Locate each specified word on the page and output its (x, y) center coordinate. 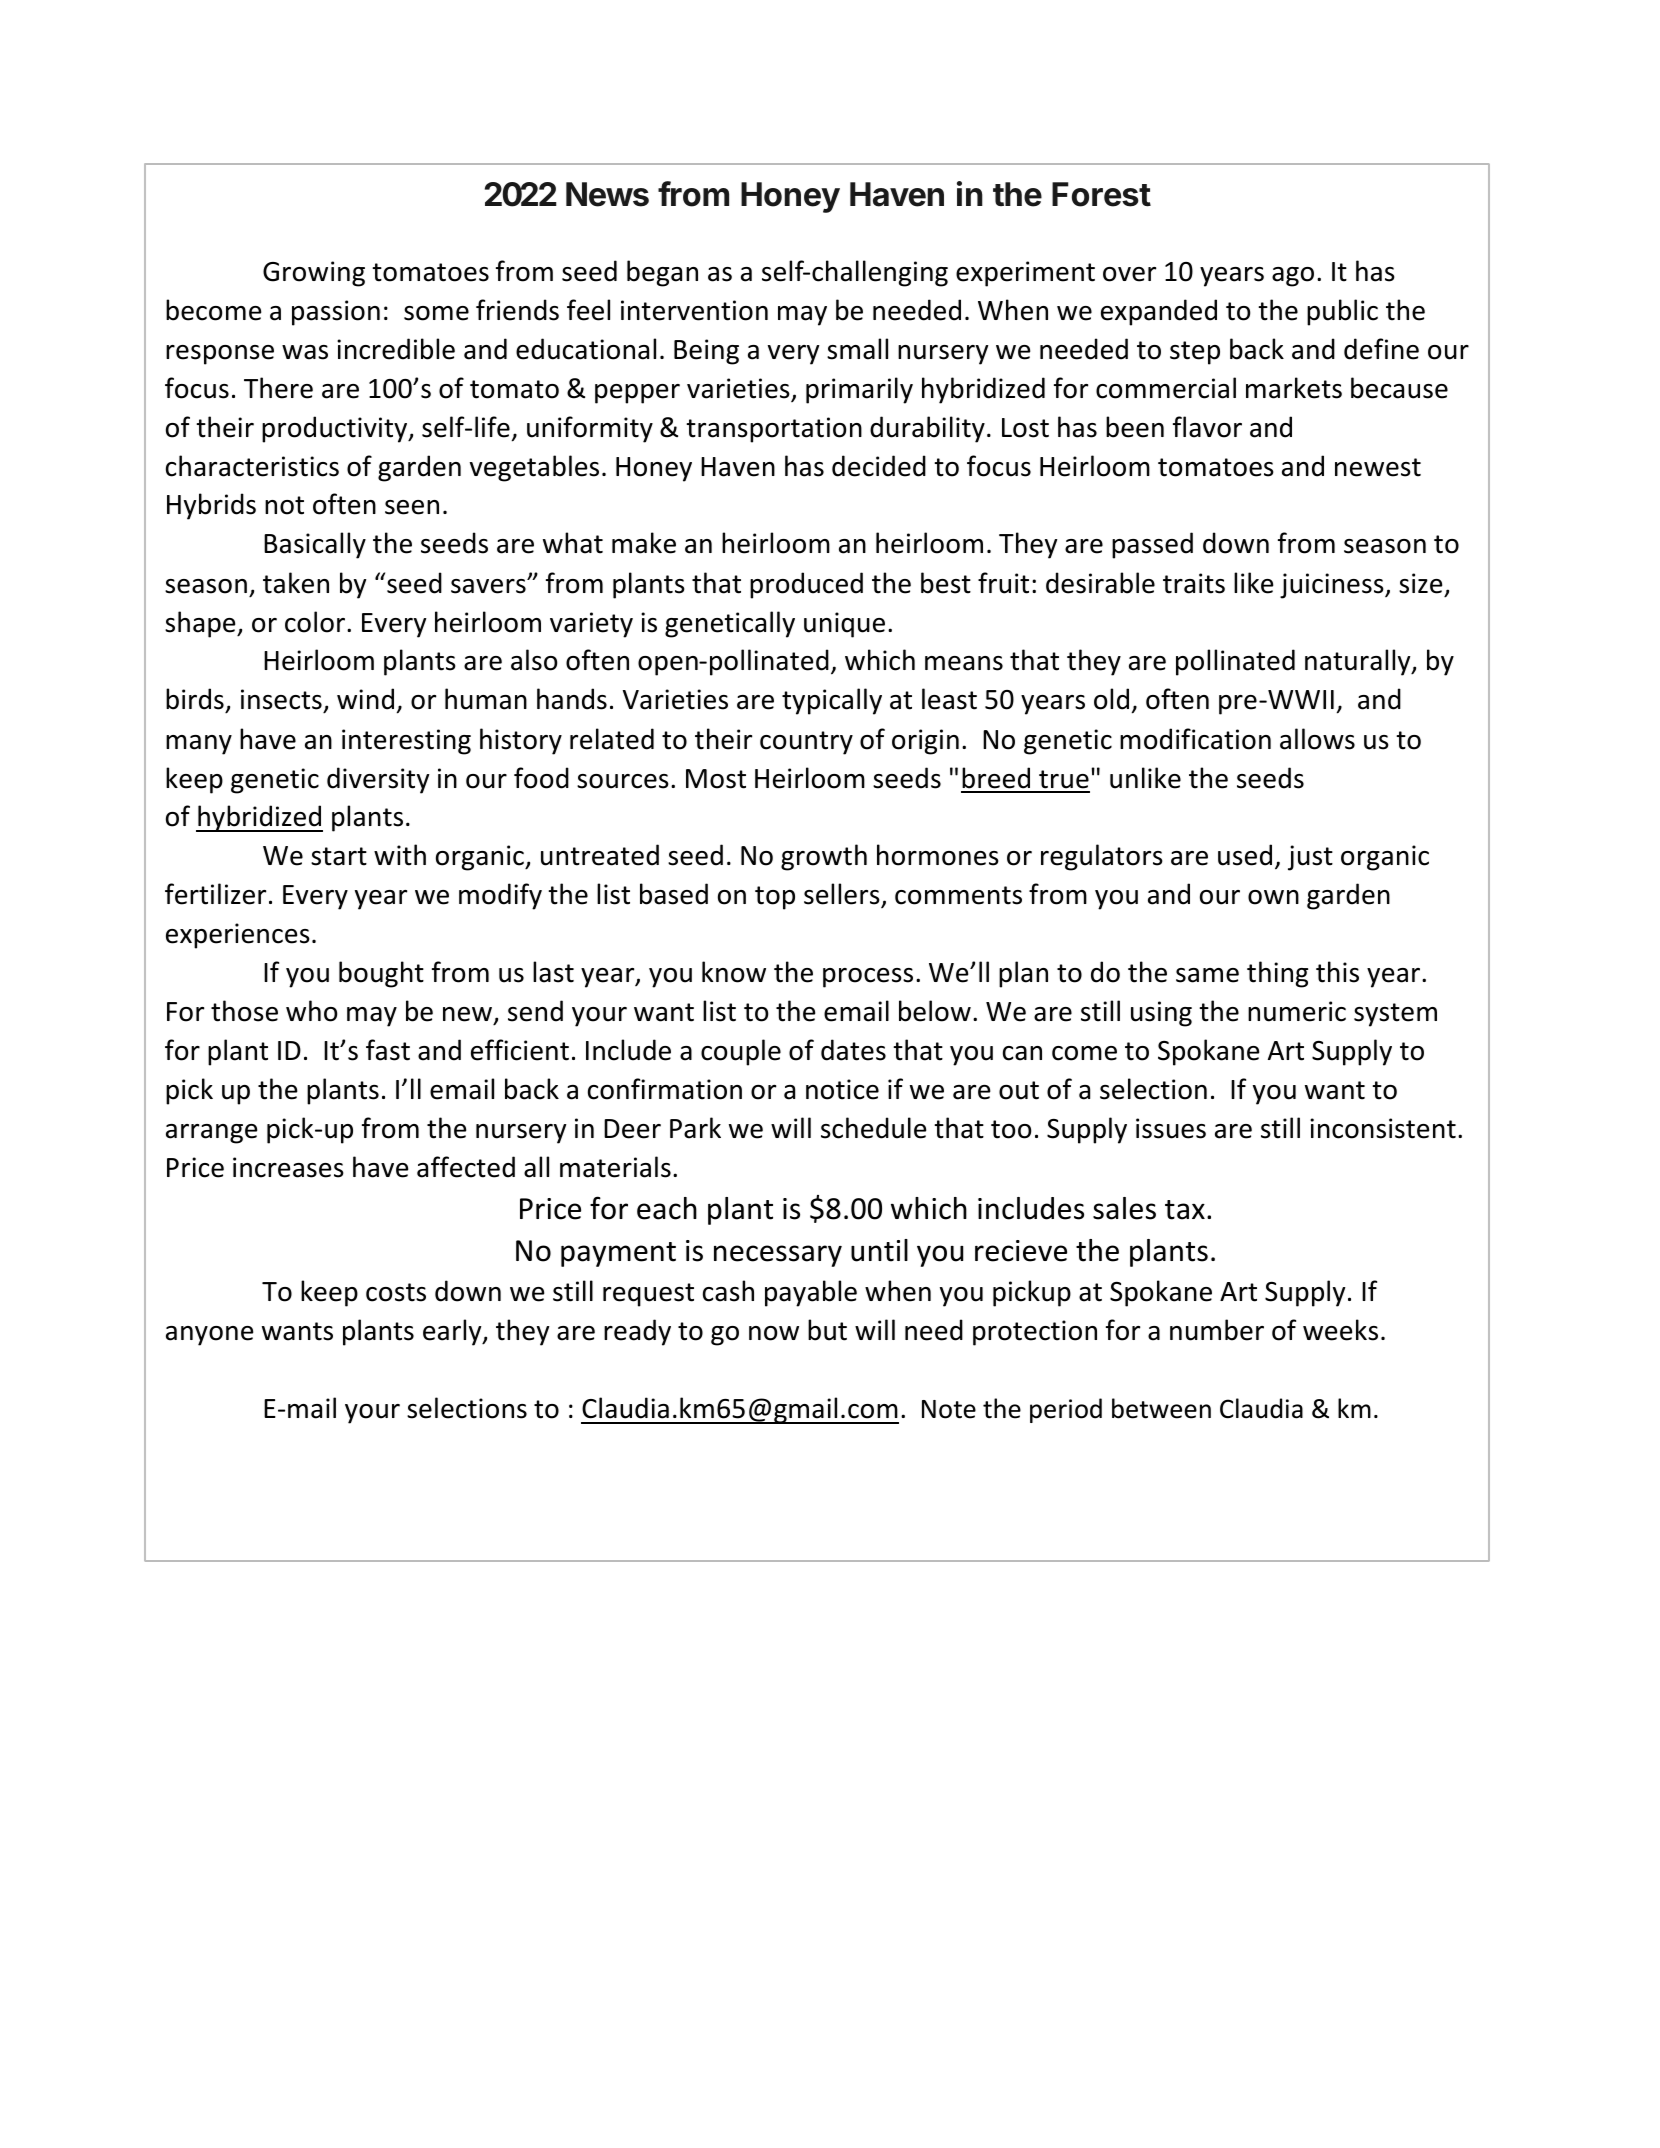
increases (288, 1167)
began (662, 273)
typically (832, 701)
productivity (336, 429)
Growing (314, 274)
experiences (238, 936)
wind (365, 699)
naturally (1359, 662)
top (775, 898)
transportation (774, 430)
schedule (873, 1128)
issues (1171, 1128)
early (453, 1332)
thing (1277, 974)
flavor (1207, 427)
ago (1293, 277)
